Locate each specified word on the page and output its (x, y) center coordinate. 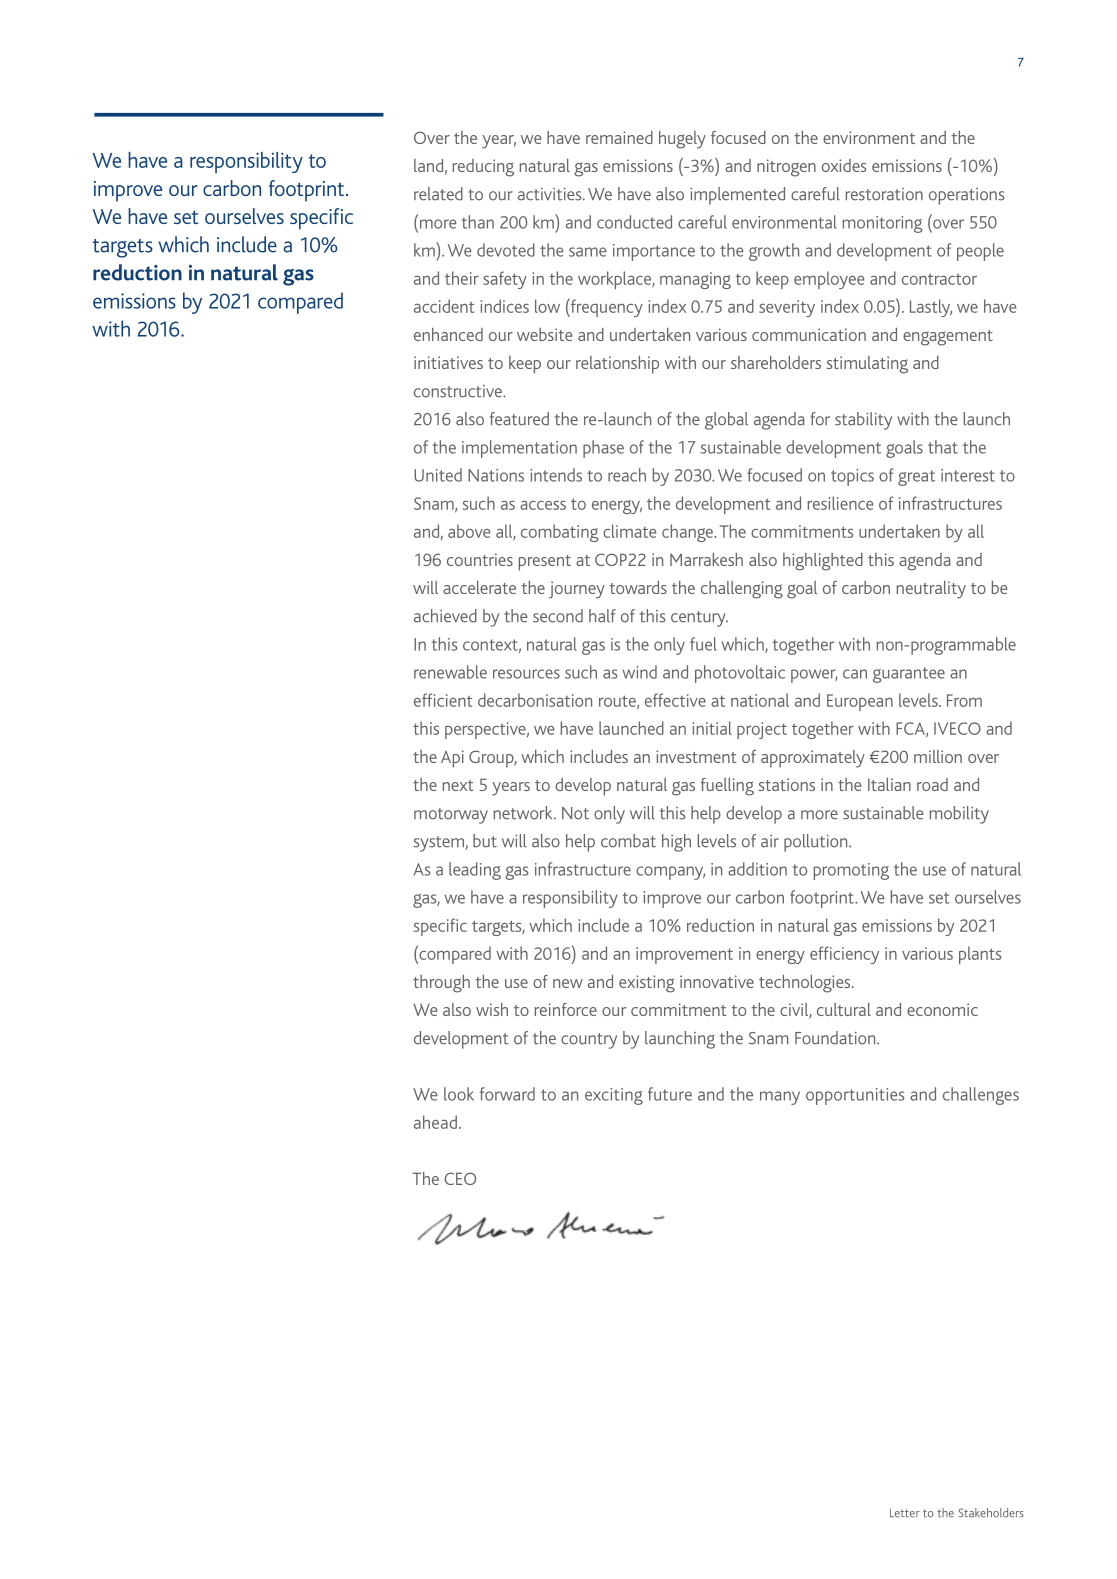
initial (712, 728)
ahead (435, 1122)
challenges (981, 1096)
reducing (483, 168)
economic (942, 1009)
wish (492, 1009)
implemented (737, 196)
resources (526, 674)
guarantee (909, 675)
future (670, 1094)
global (726, 421)
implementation (519, 449)
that (943, 447)
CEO (460, 1178)
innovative (717, 981)
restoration (884, 194)
